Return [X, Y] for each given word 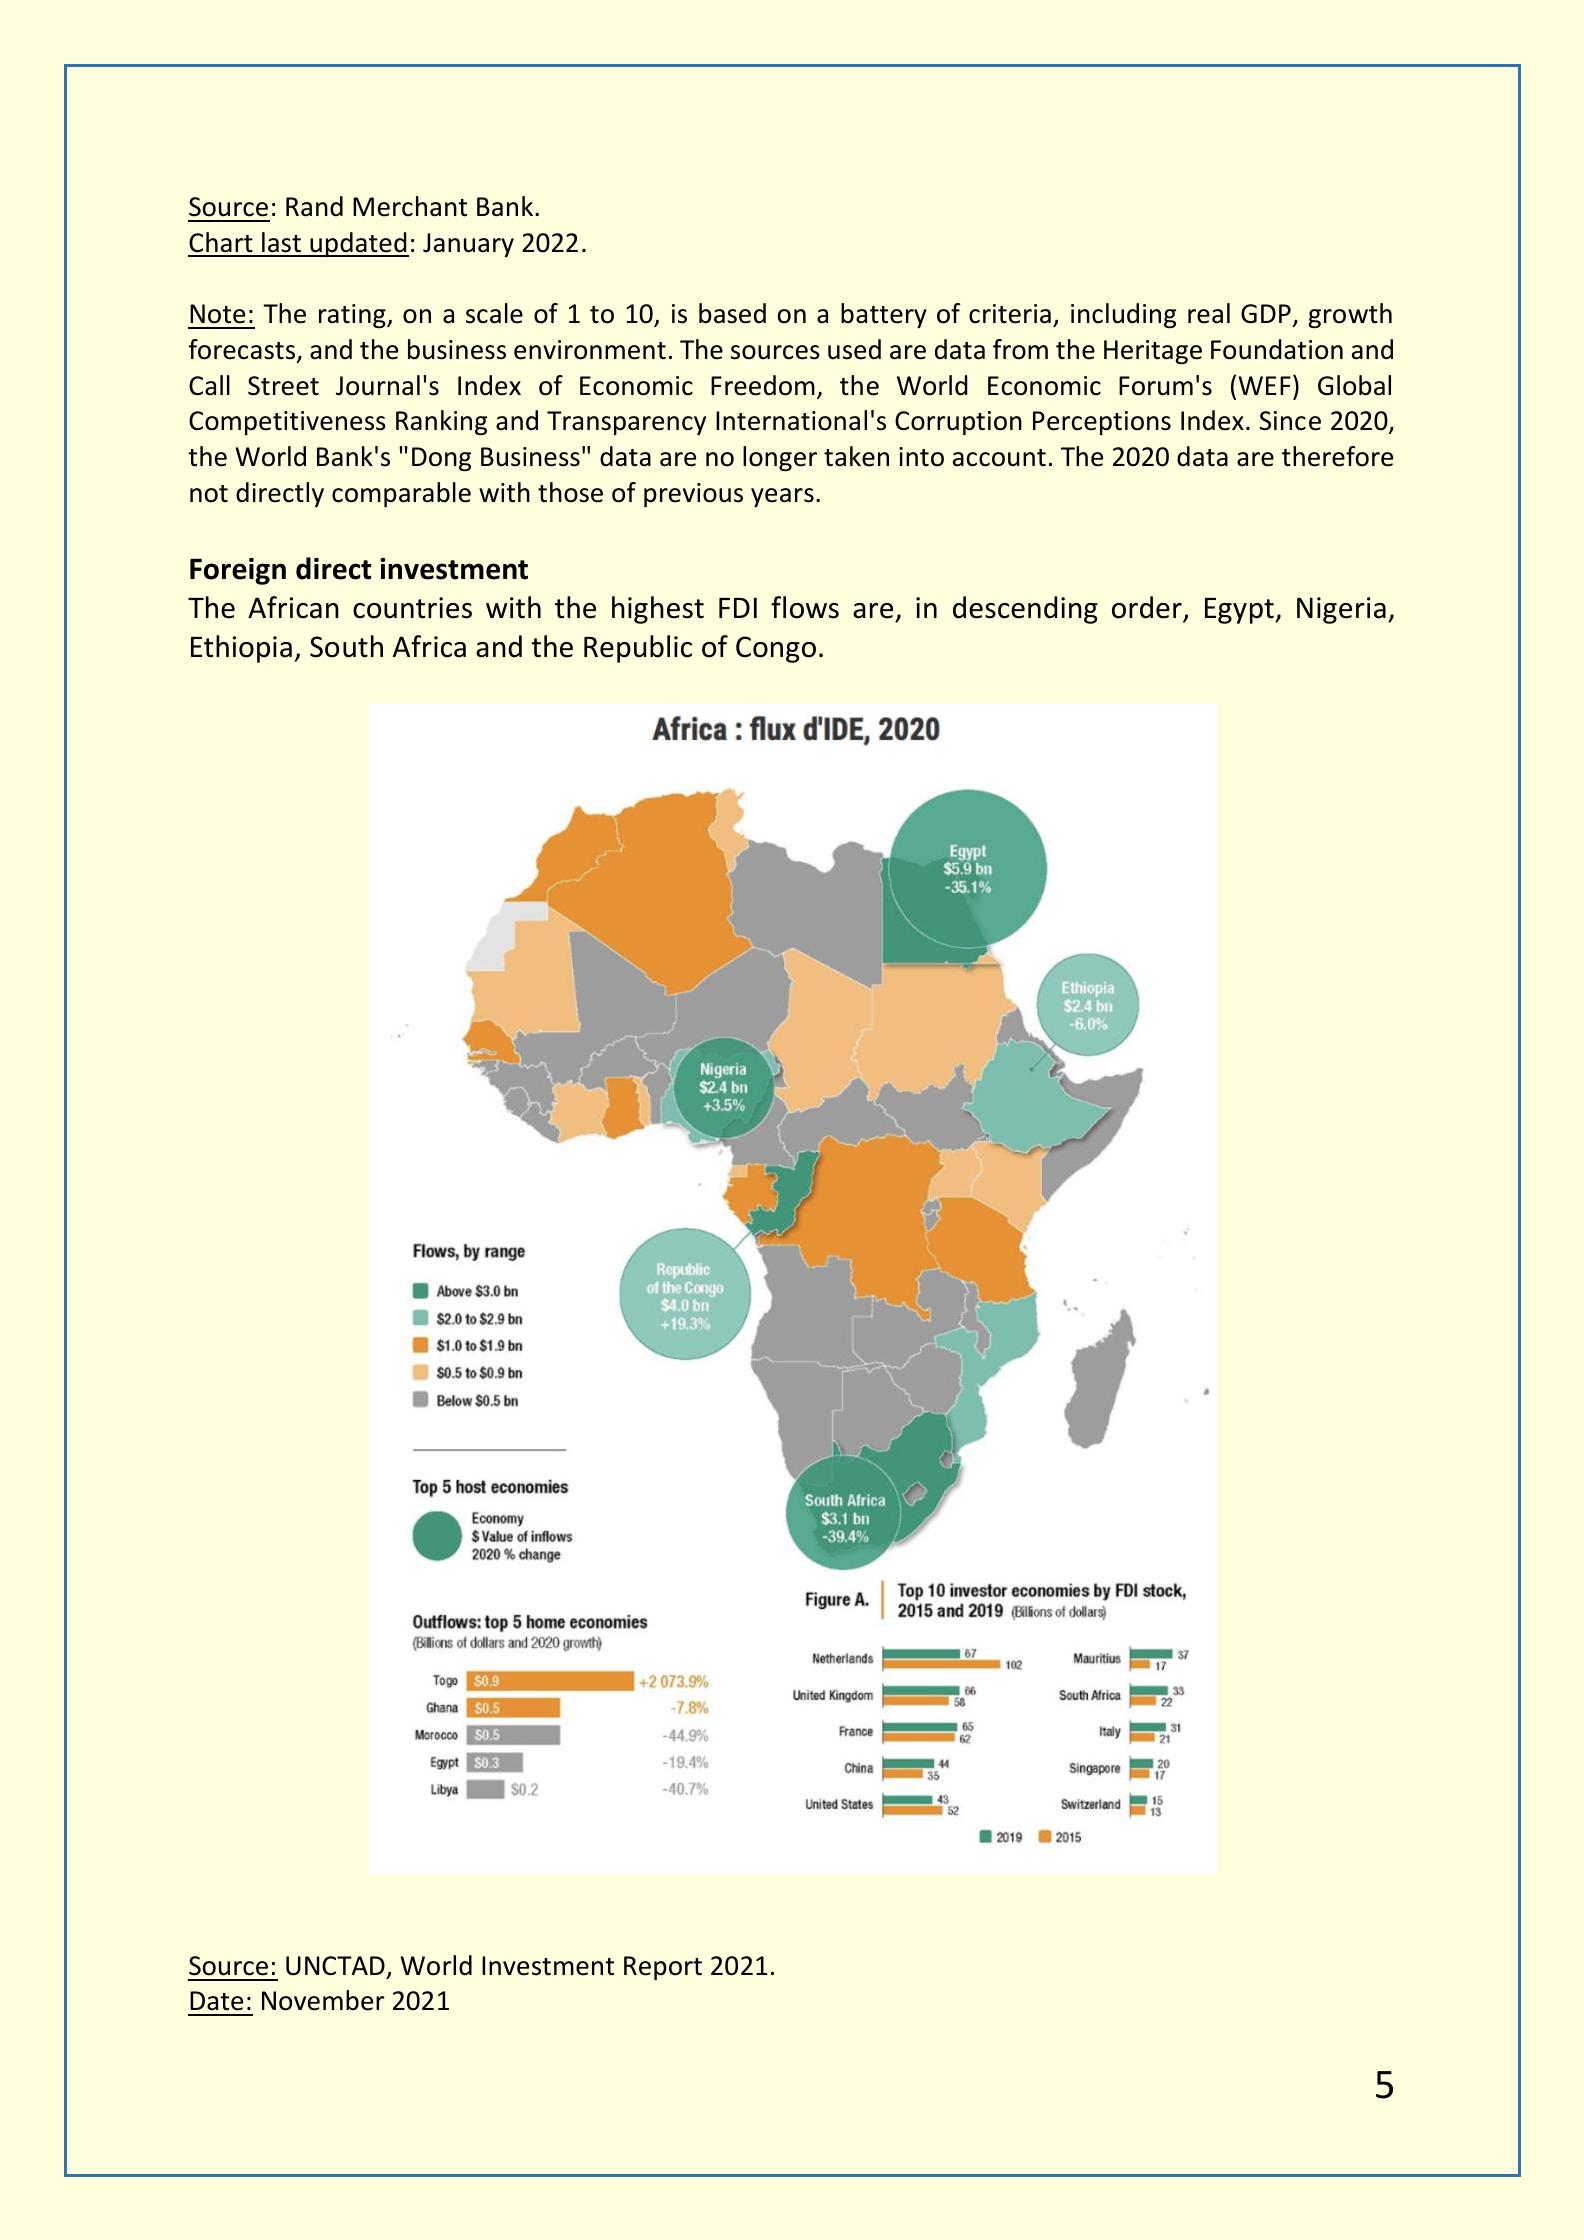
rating [353, 316]
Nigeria [1341, 610]
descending [1025, 610]
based [732, 313]
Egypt [1240, 611]
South [346, 646]
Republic [638, 649]
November [323, 2000]
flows [805, 607]
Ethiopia [241, 649]
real [1209, 313]
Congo [776, 649]
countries [412, 608]
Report [663, 1968]
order [1148, 608]
